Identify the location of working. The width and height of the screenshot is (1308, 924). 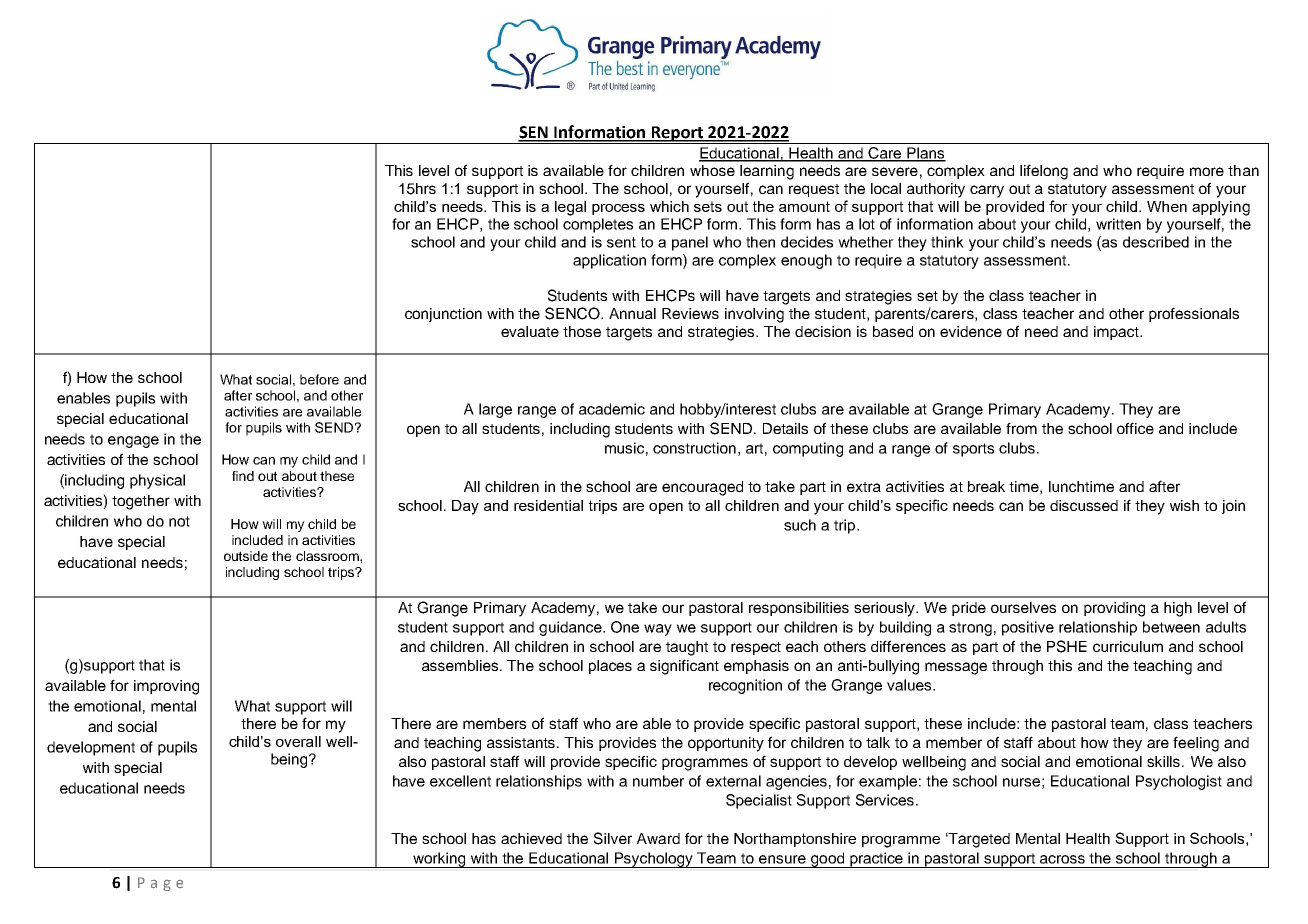
(439, 860).
